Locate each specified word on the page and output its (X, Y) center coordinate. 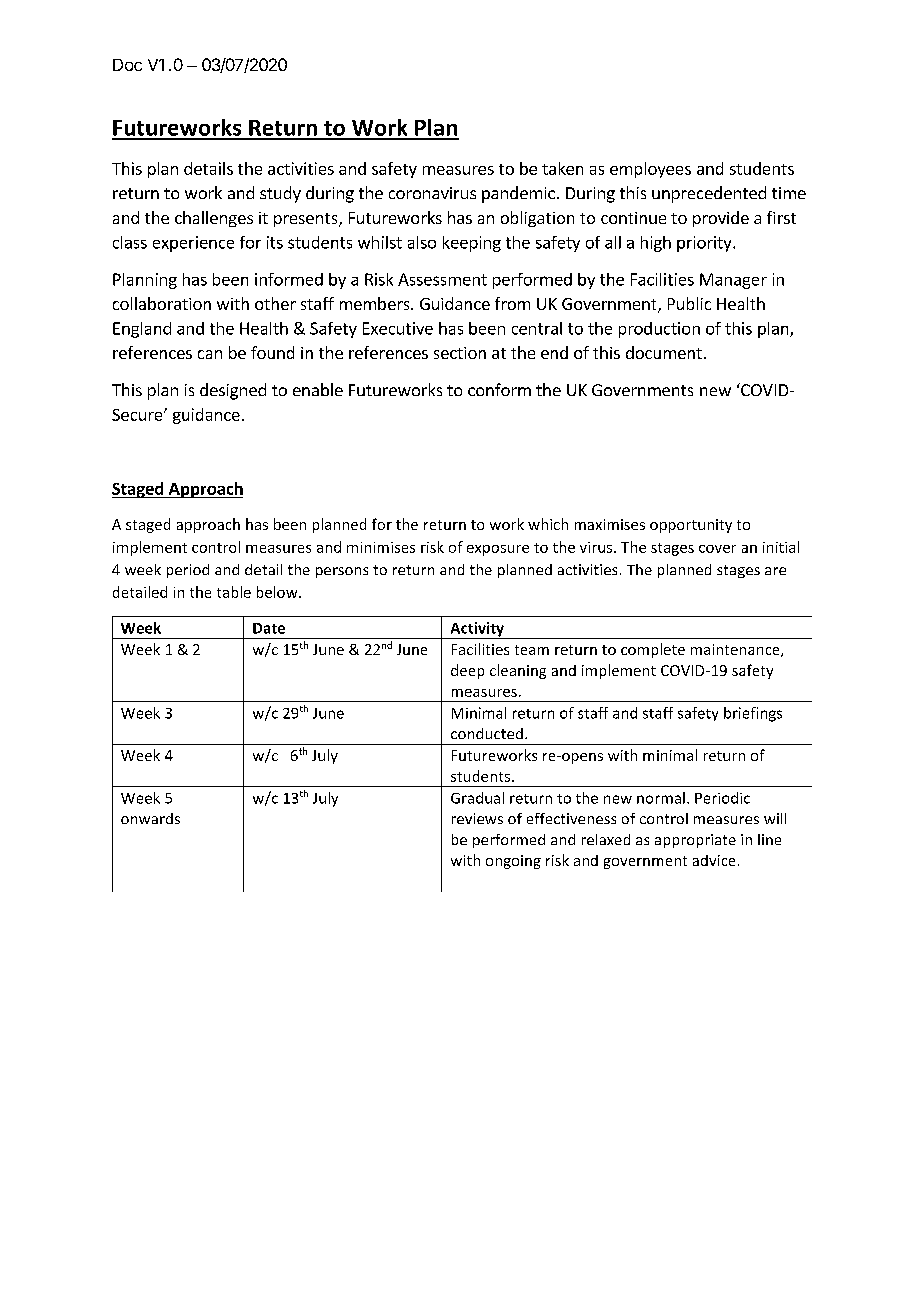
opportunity (691, 526)
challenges (214, 219)
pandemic (518, 194)
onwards (150, 818)
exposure (498, 550)
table (234, 592)
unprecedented (709, 194)
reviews (477, 818)
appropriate (695, 841)
